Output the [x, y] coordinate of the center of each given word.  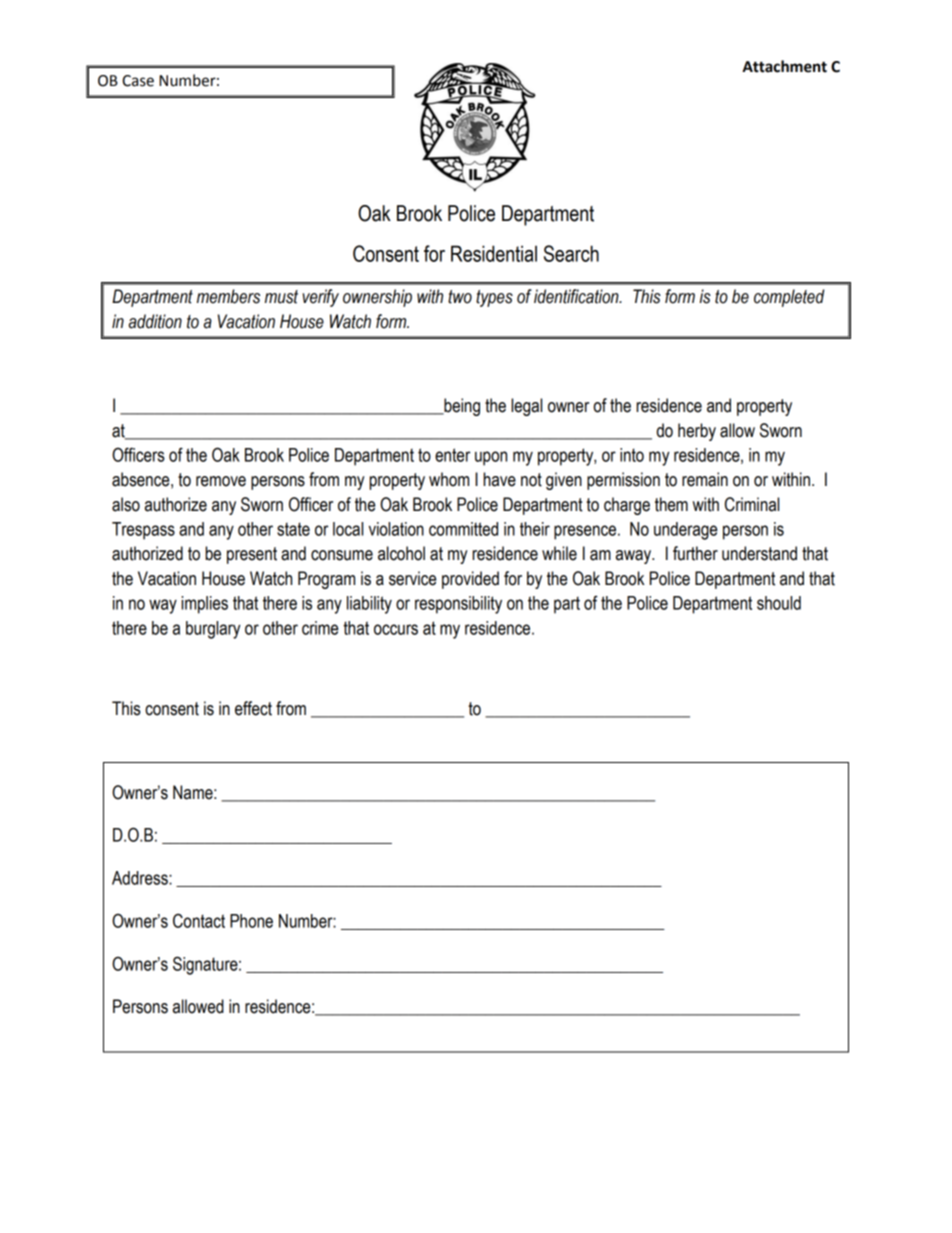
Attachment [784, 66]
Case [138, 81]
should [779, 603]
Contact [199, 920]
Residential [494, 253]
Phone [251, 921]
